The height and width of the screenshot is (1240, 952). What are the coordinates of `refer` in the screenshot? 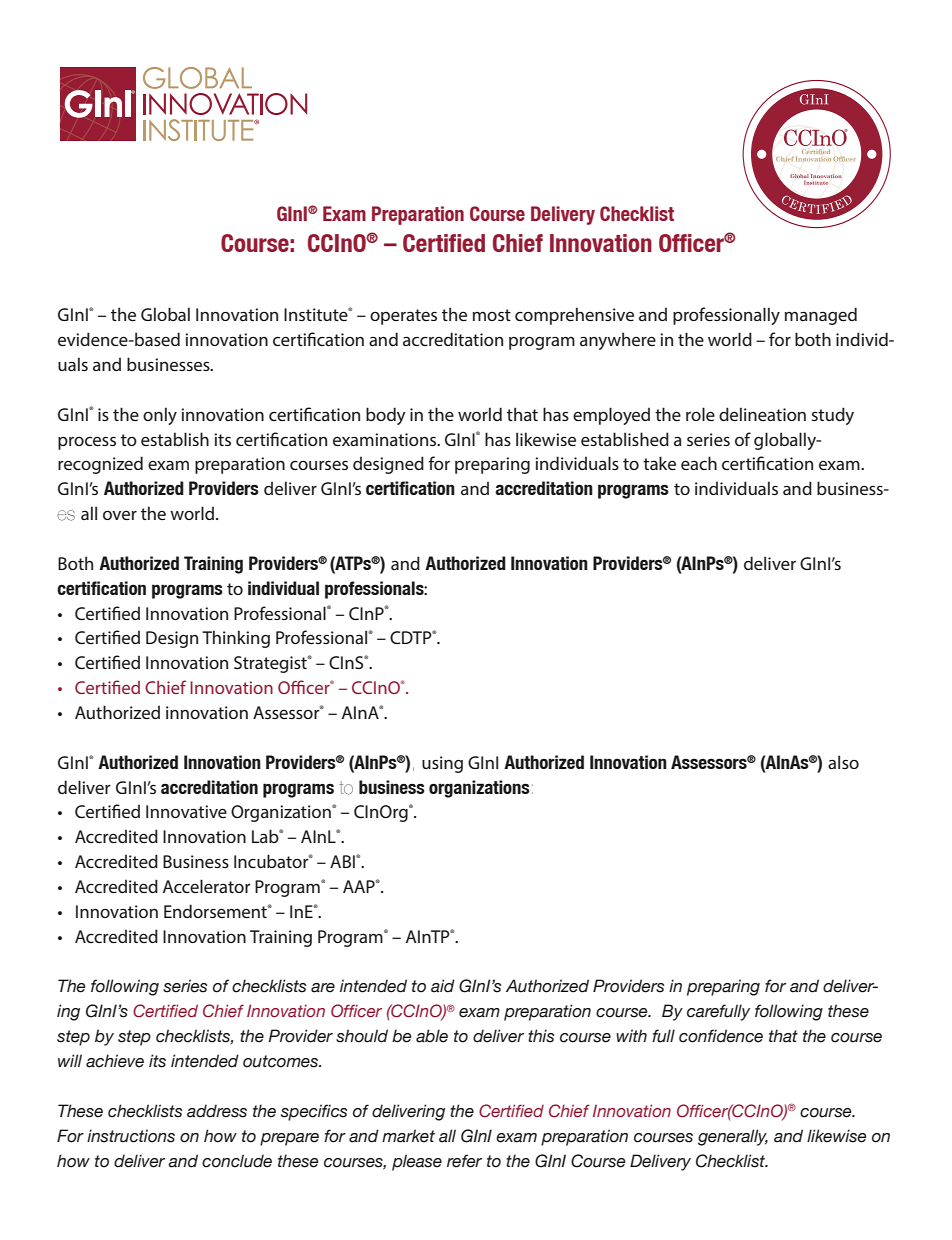 It's located at (464, 1161).
